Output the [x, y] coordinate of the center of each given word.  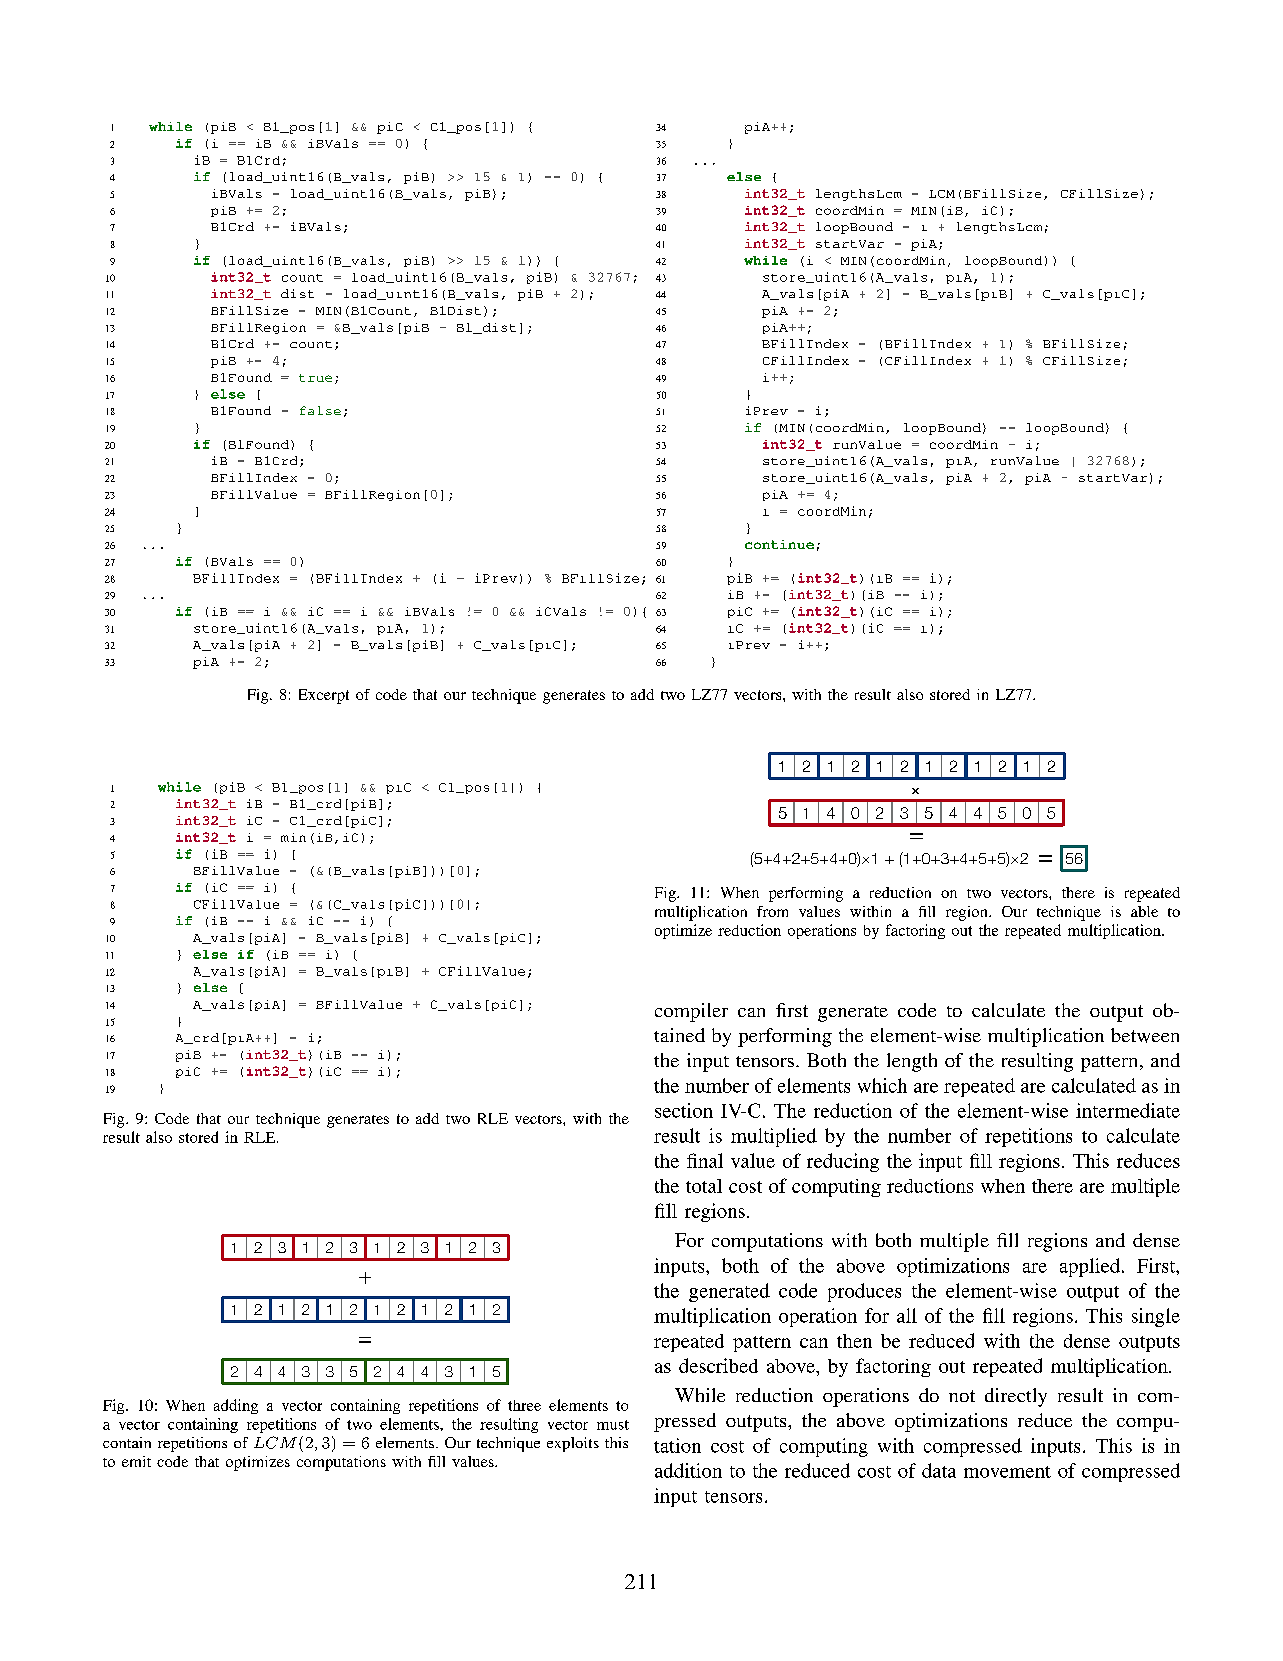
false [320, 410]
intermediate [1128, 1110]
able [1144, 911]
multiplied [774, 1137]
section [684, 1110]
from [772, 911]
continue [779, 544]
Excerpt [324, 696]
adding [236, 1406]
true [315, 378]
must [613, 1425]
